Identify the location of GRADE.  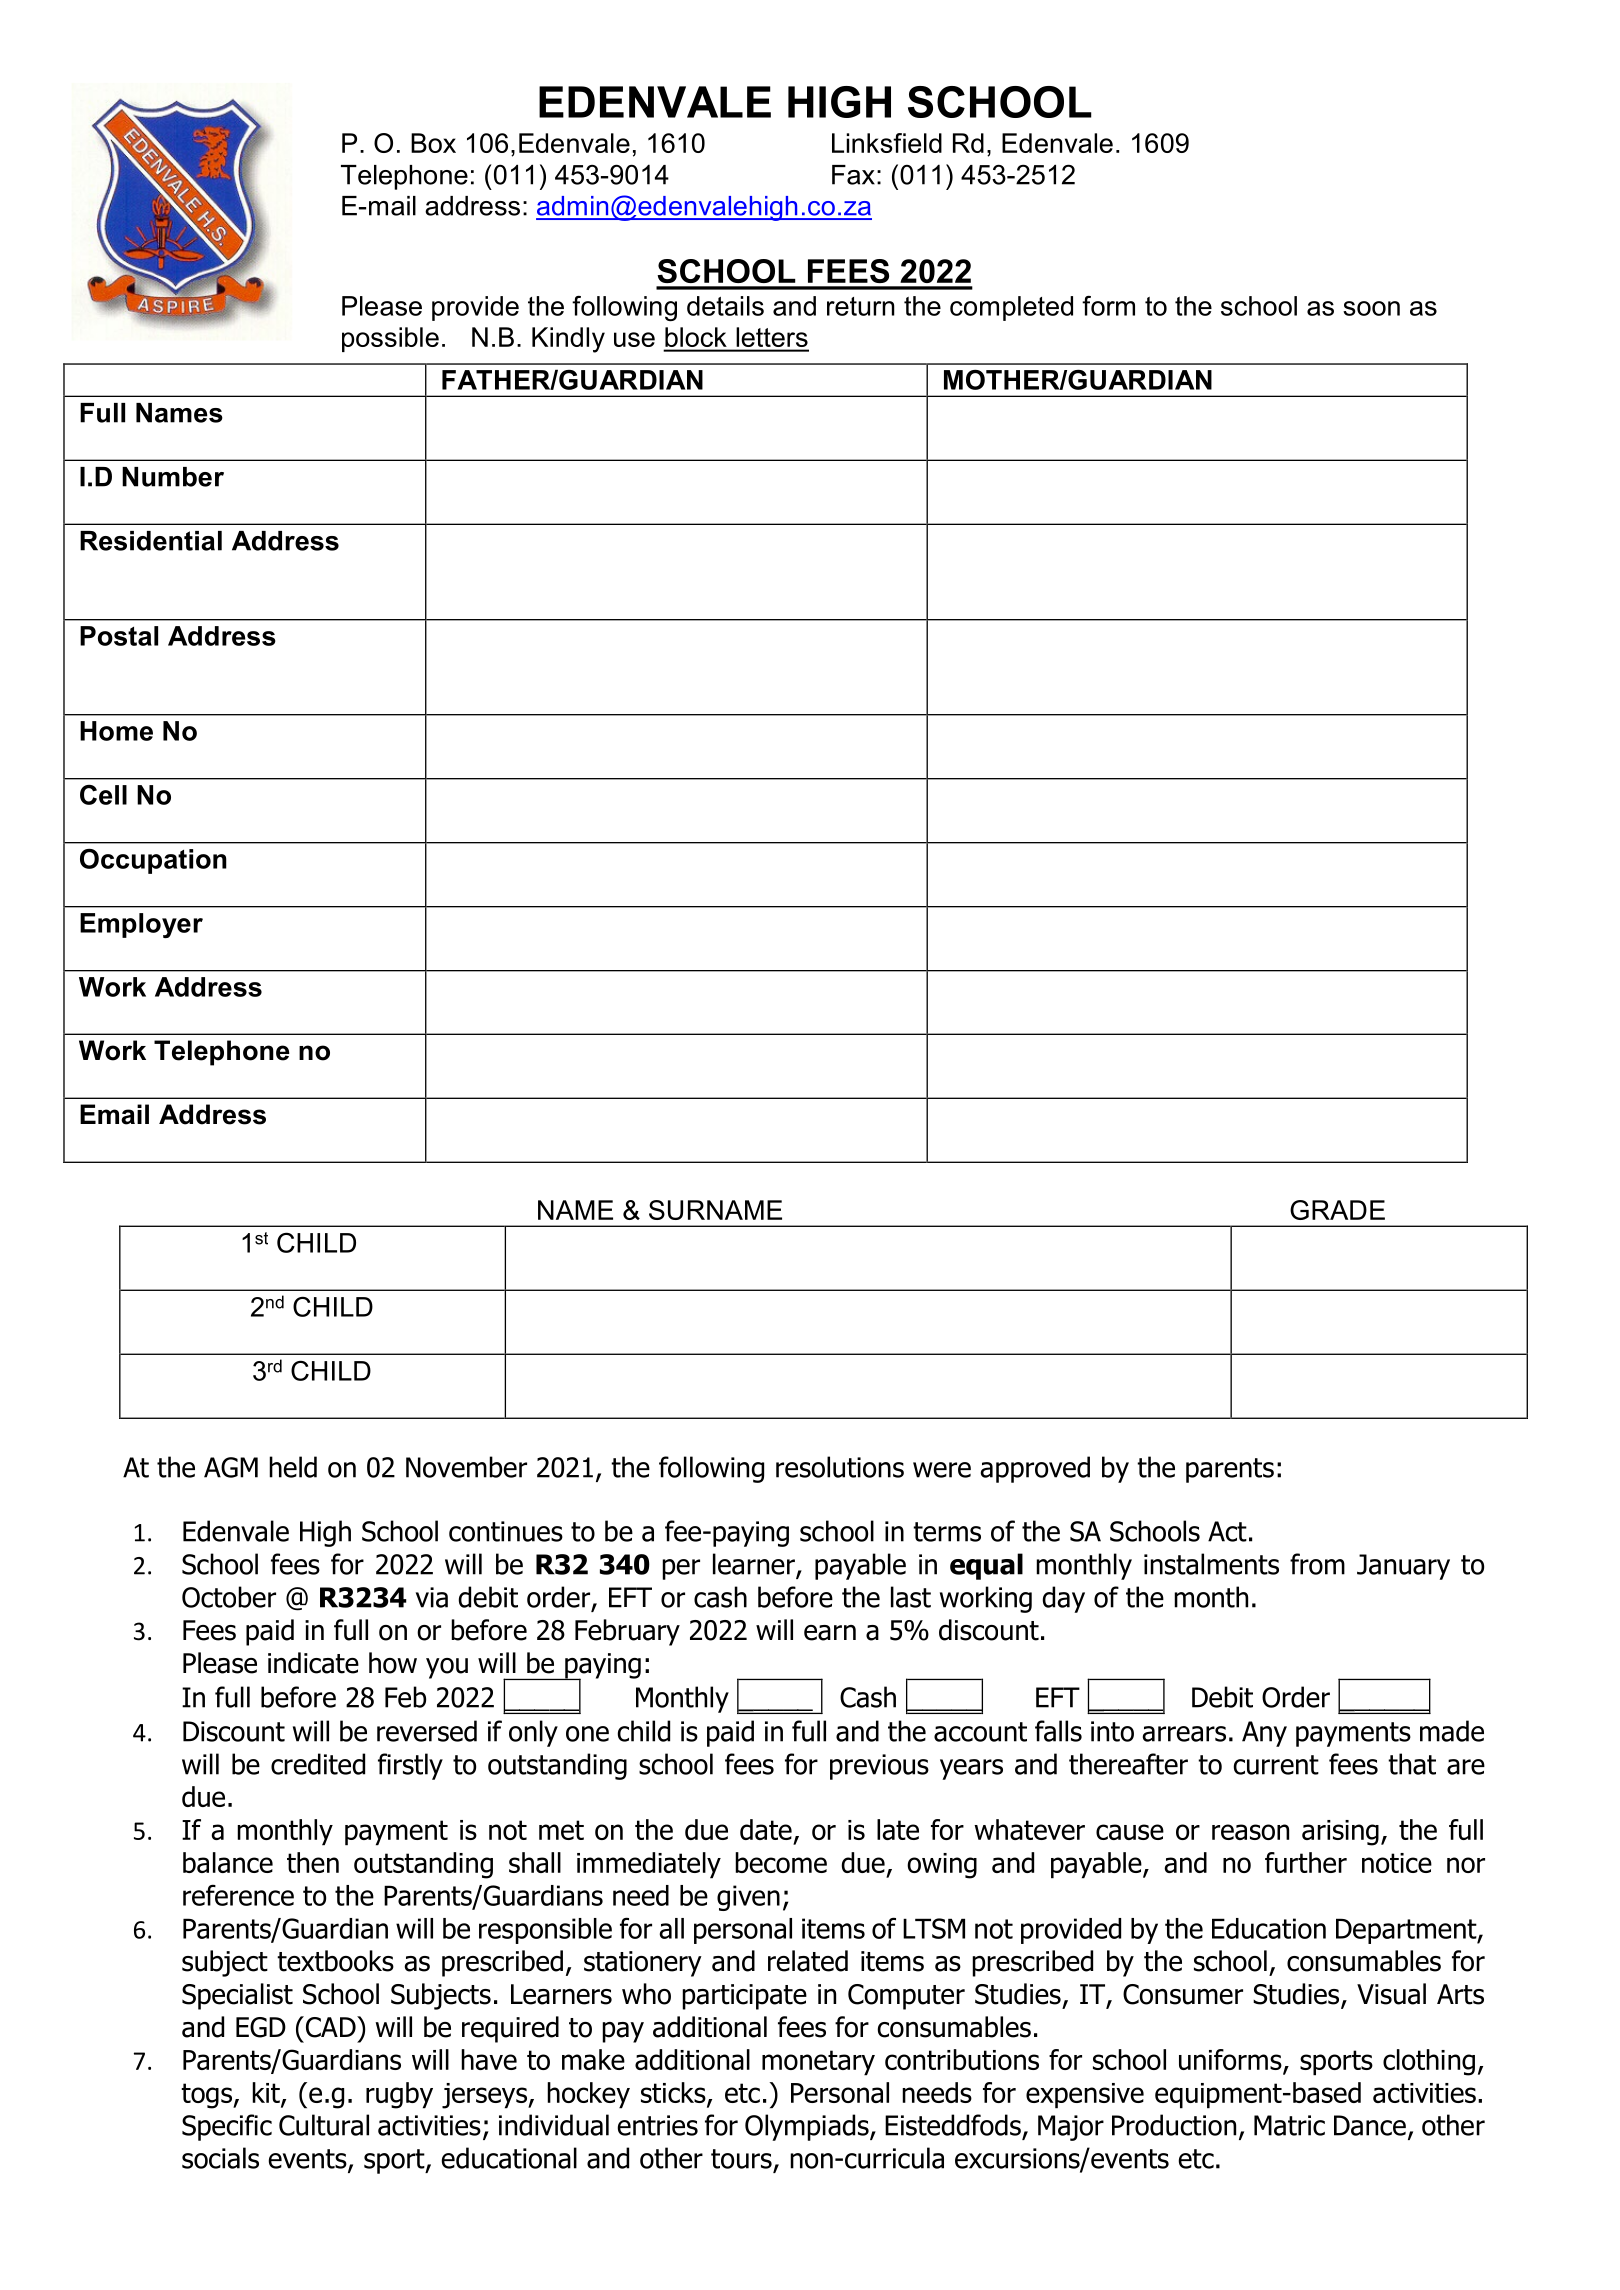
(1337, 1210).
